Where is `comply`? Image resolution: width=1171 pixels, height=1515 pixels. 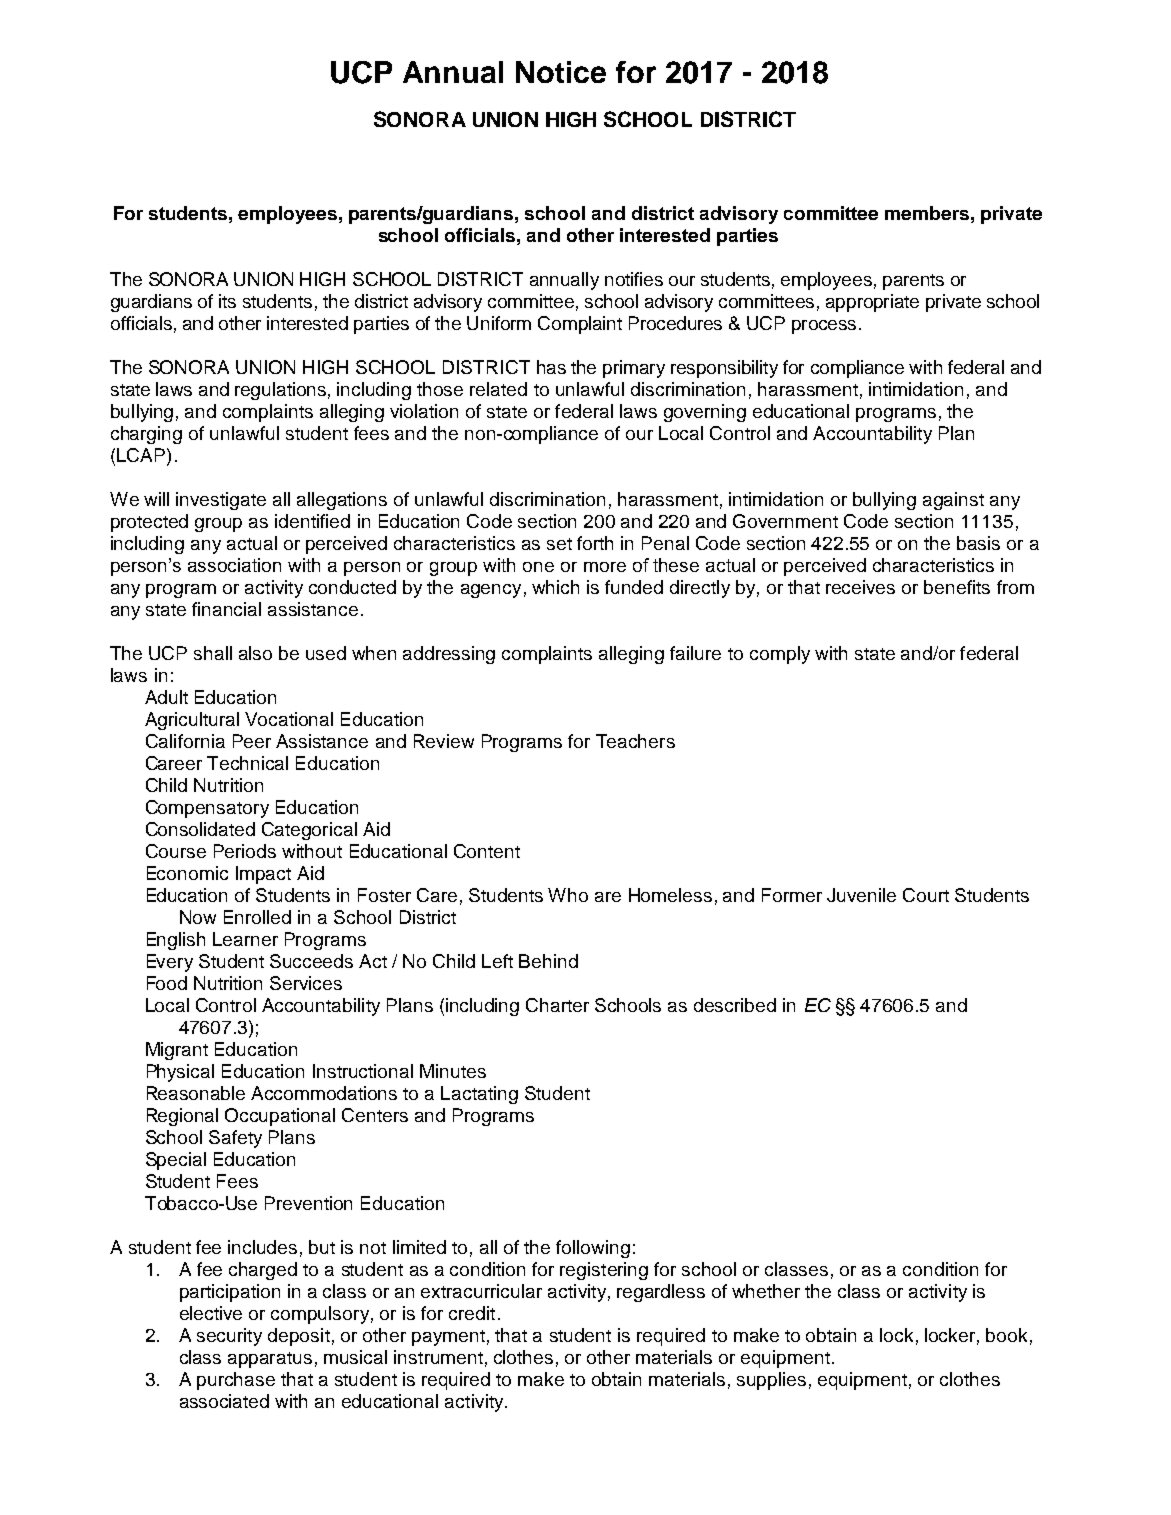
comply is located at coordinates (780, 655).
